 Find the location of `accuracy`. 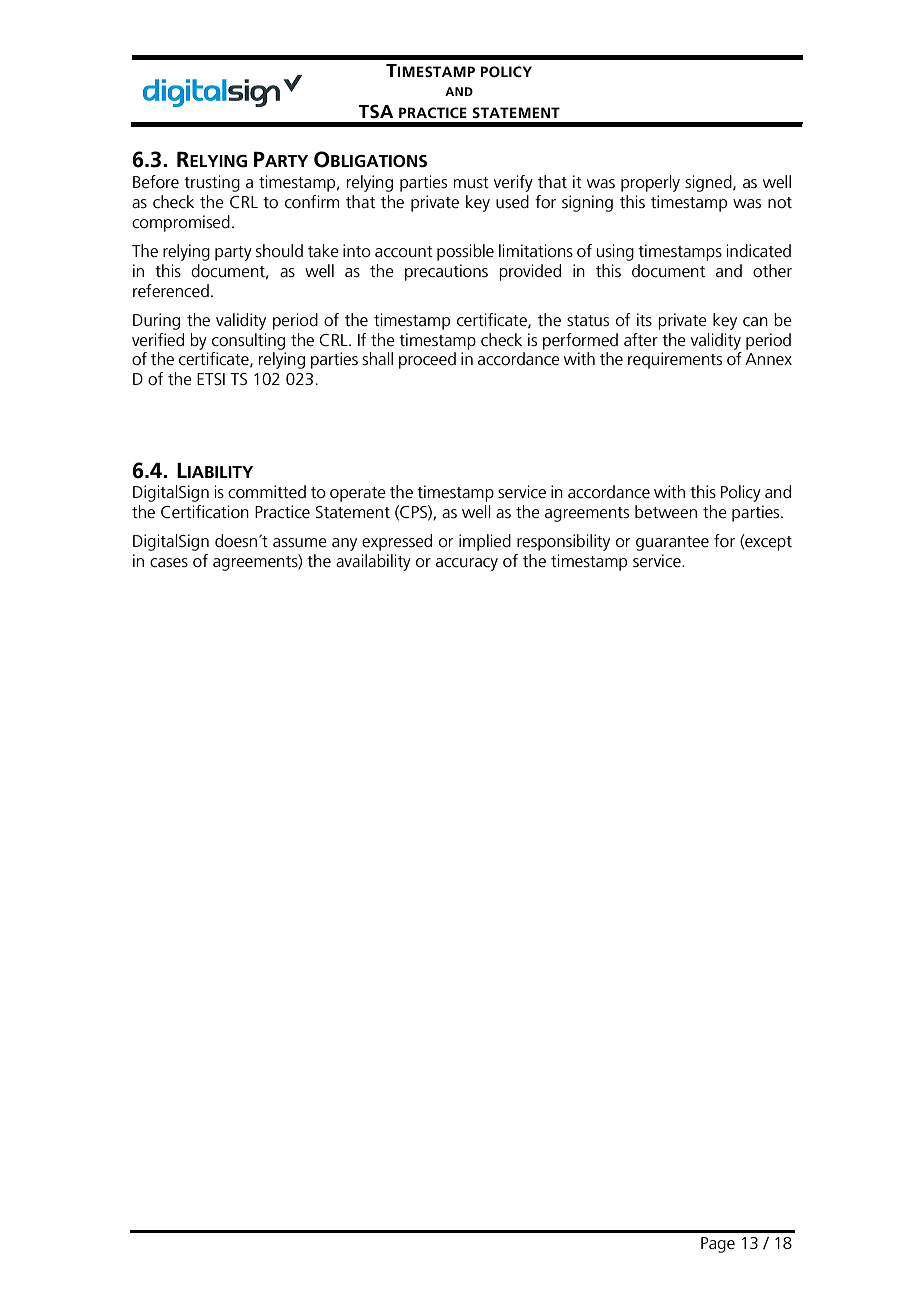

accuracy is located at coordinates (467, 564).
